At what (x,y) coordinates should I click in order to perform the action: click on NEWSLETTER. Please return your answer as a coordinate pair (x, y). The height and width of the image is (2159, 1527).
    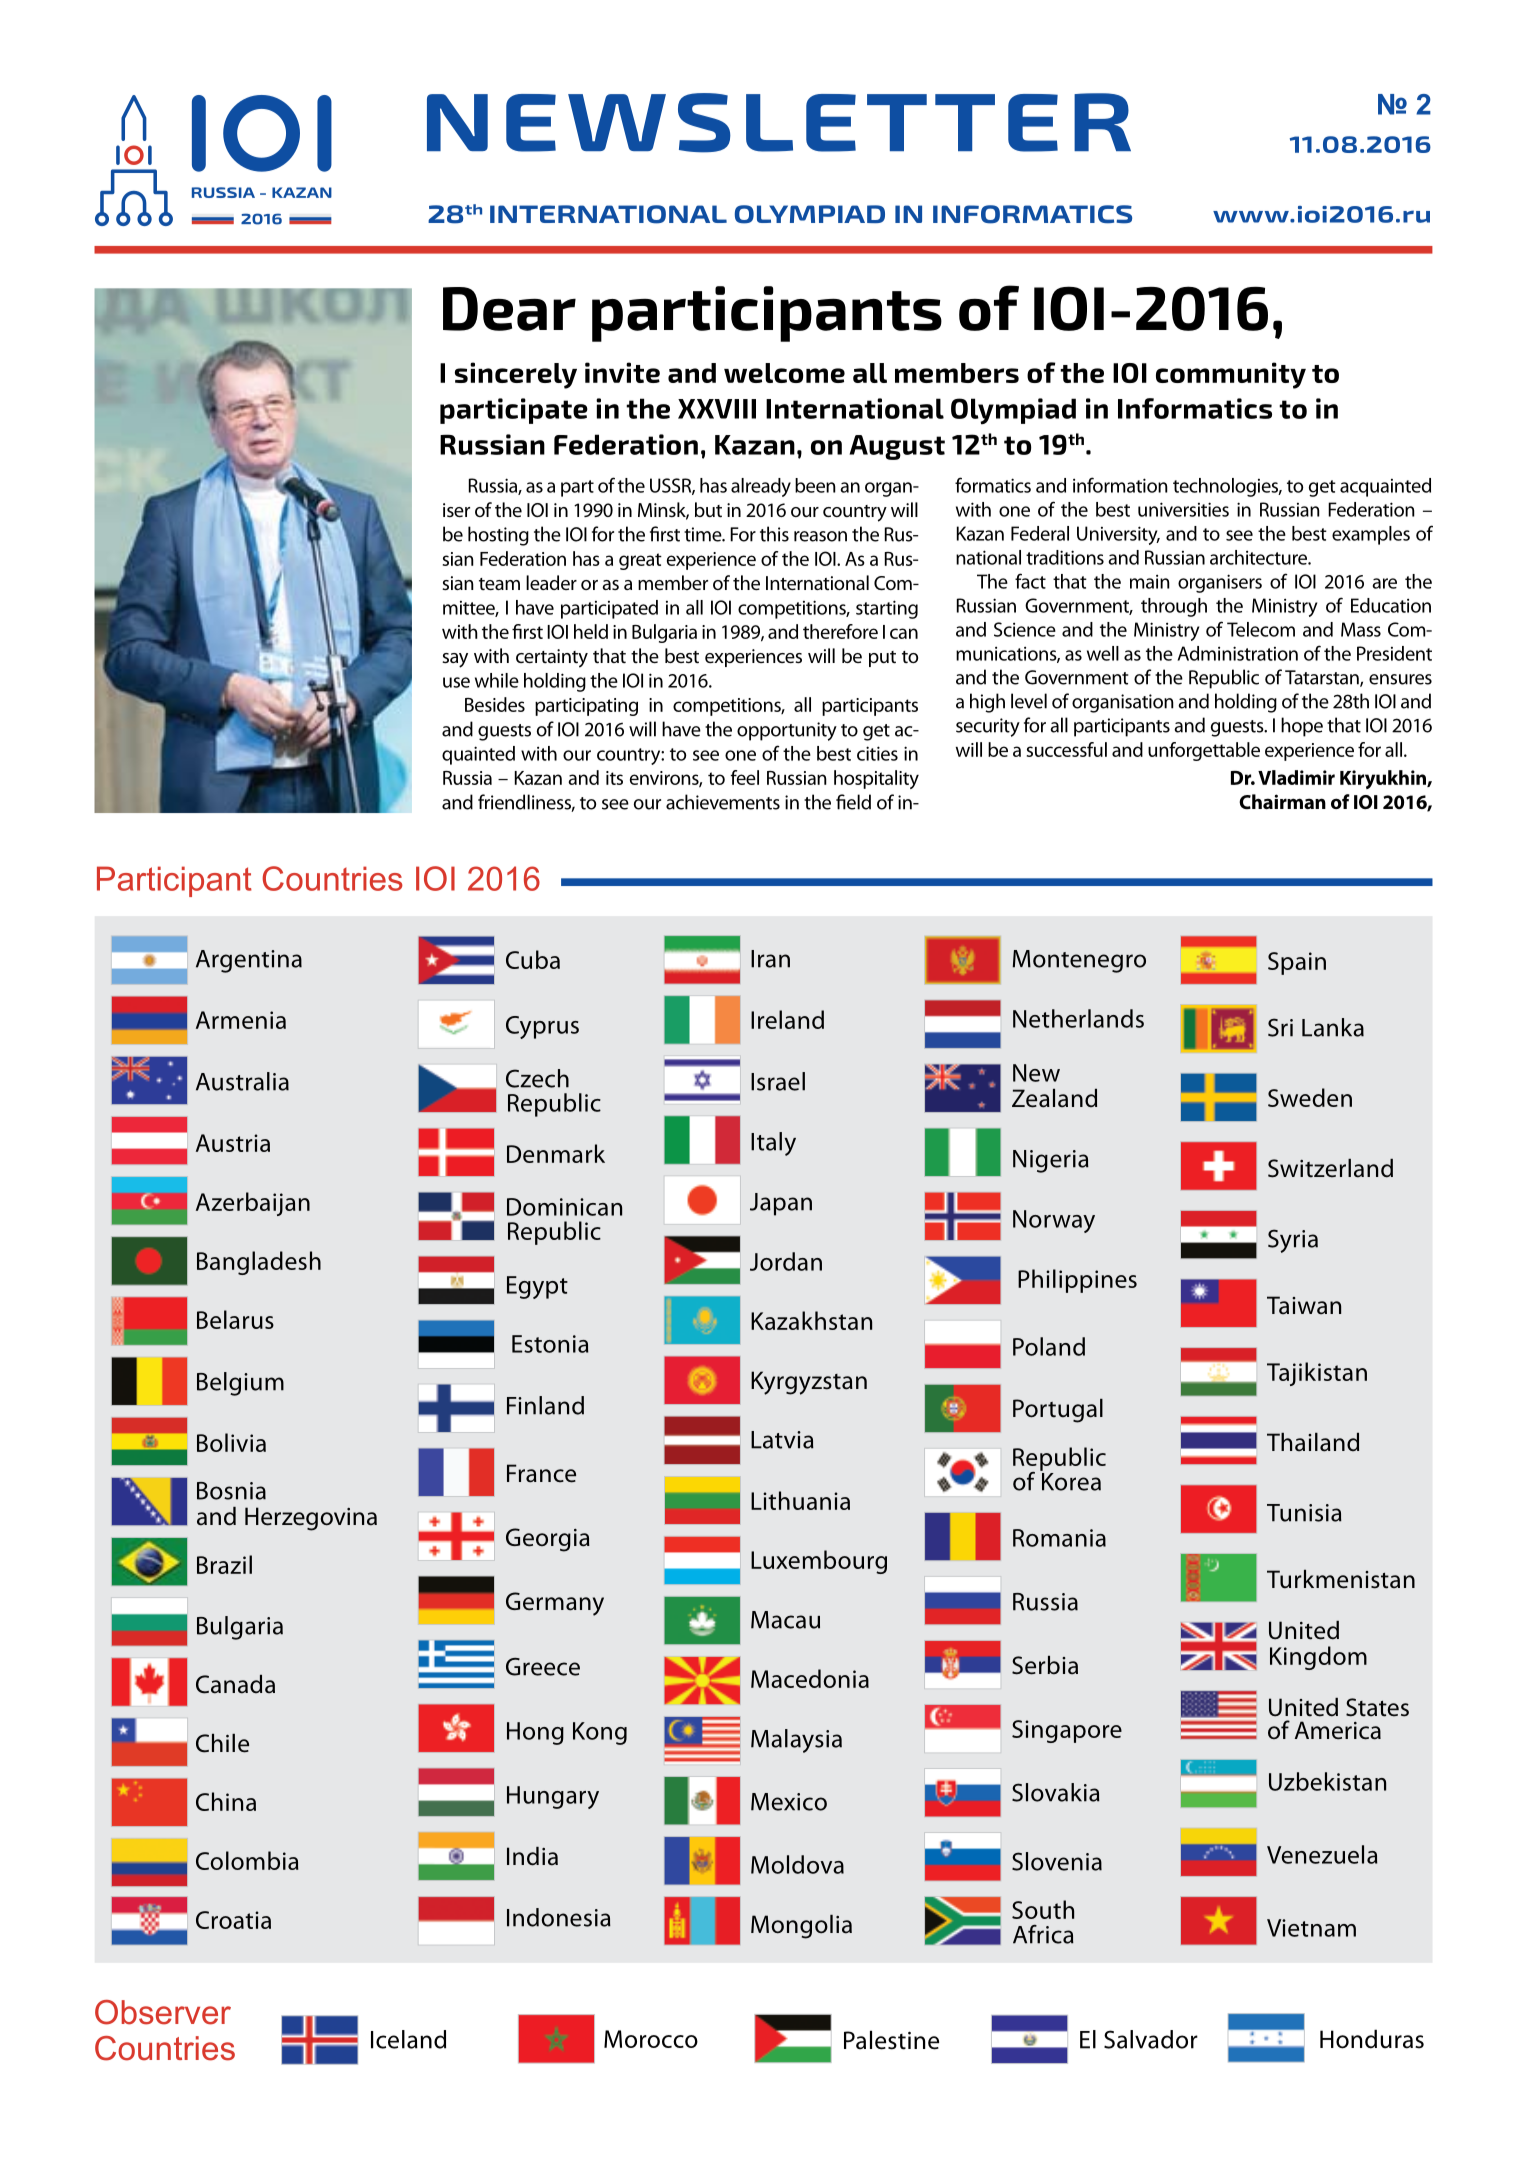
    Looking at the image, I should click on (779, 123).
